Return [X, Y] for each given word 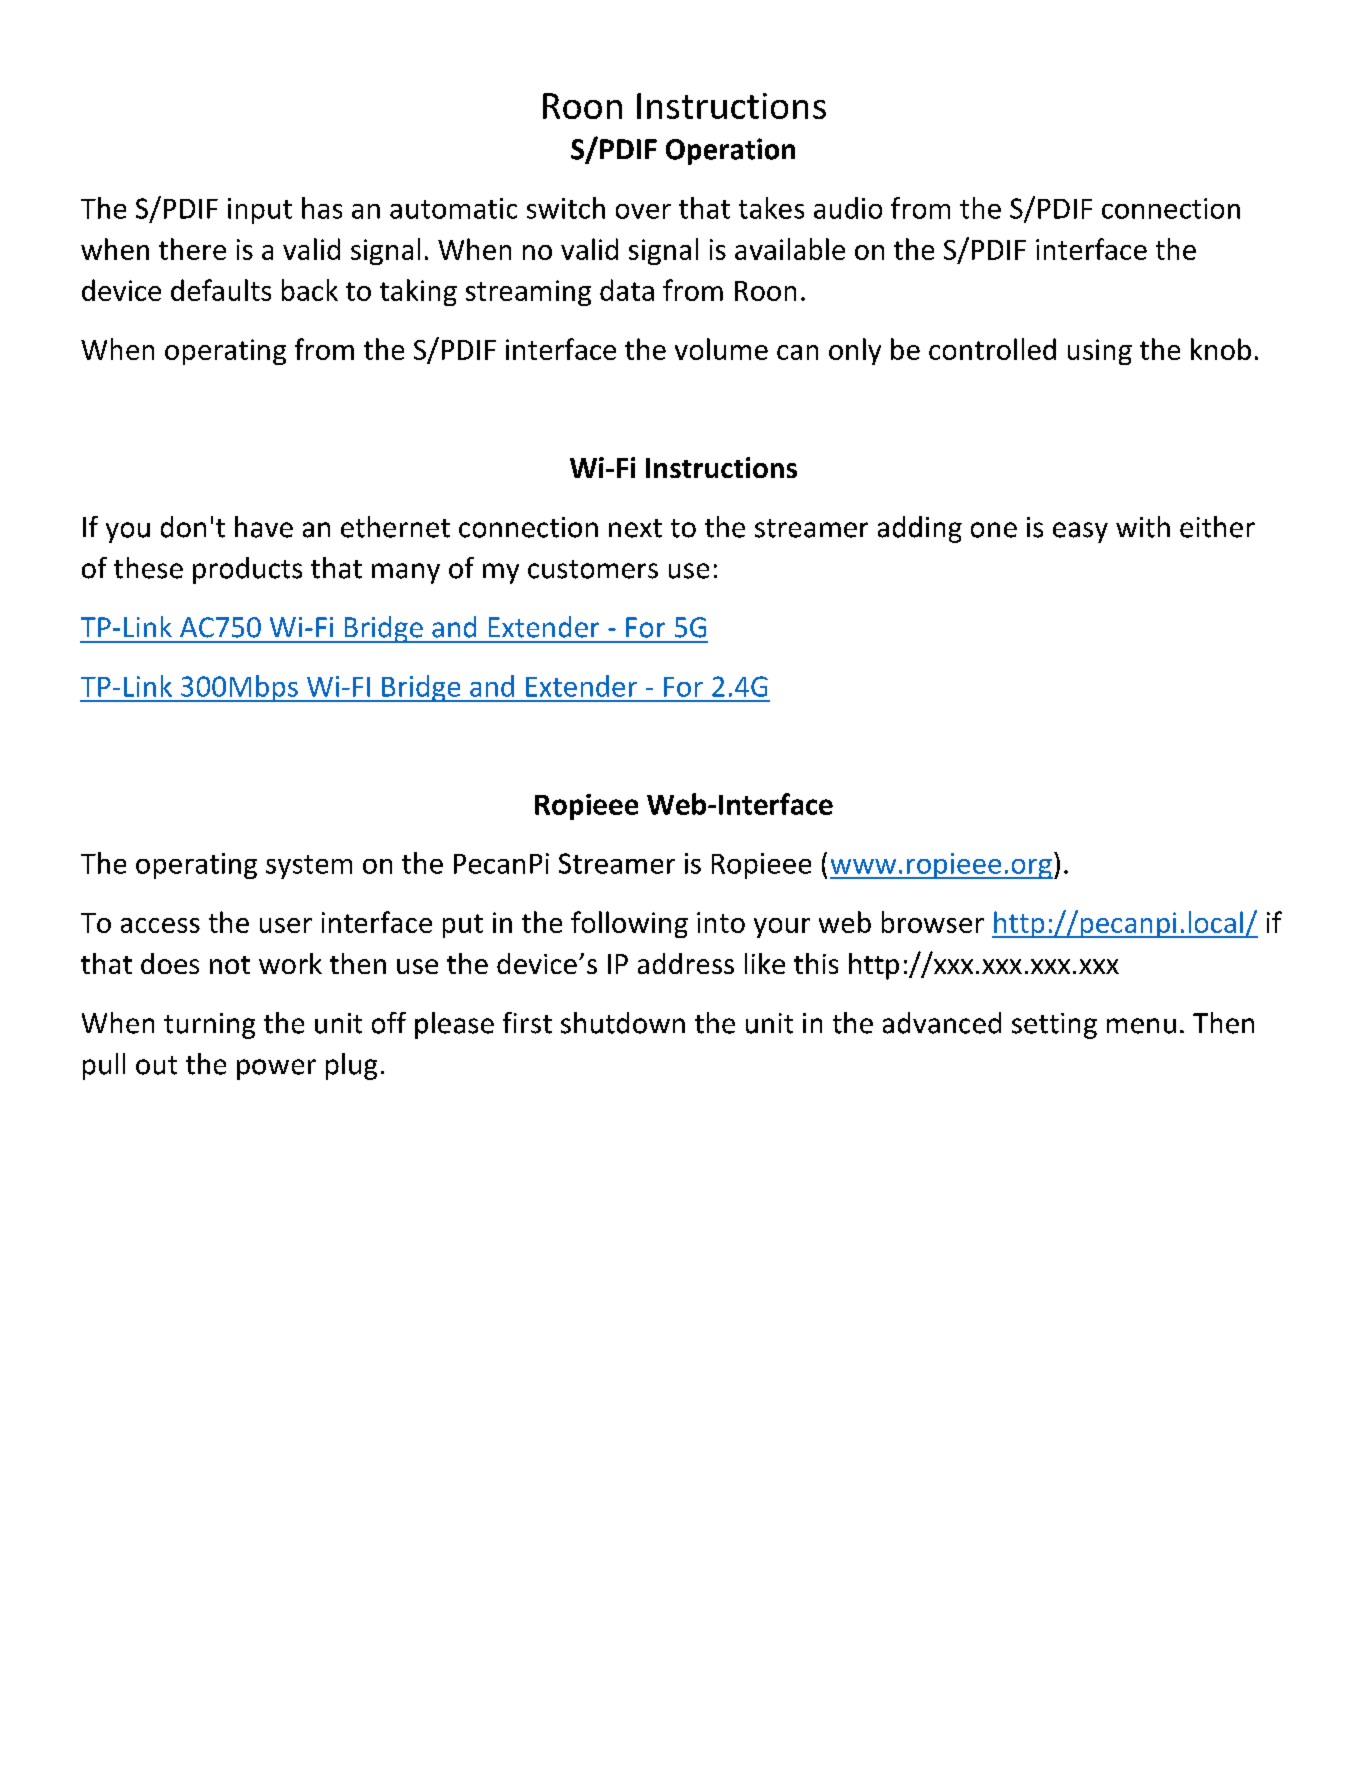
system [309, 867]
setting [1054, 1026]
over [643, 211]
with [1143, 527]
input [260, 211]
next [635, 528]
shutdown [623, 1023]
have [264, 527]
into [721, 922]
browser [933, 922]
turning [209, 1026]
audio [848, 208]
